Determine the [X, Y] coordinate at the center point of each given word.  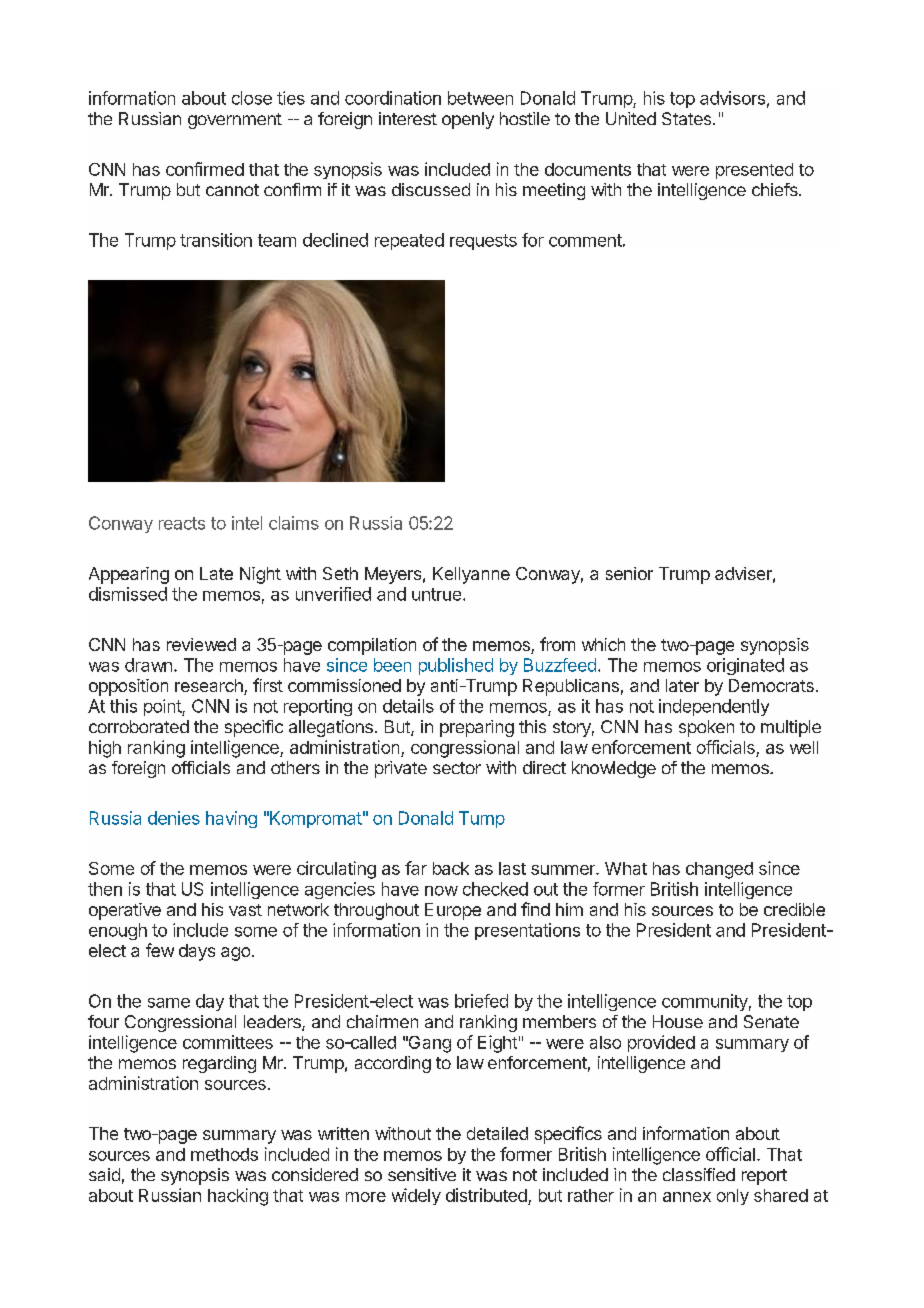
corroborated [139, 726]
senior [629, 573]
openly [468, 120]
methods [224, 1154]
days [197, 952]
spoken [706, 728]
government [235, 121]
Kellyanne [471, 575]
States [688, 118]
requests [483, 242]
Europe [453, 911]
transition [216, 240]
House [678, 1021]
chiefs [776, 189]
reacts [182, 523]
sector [457, 768]
